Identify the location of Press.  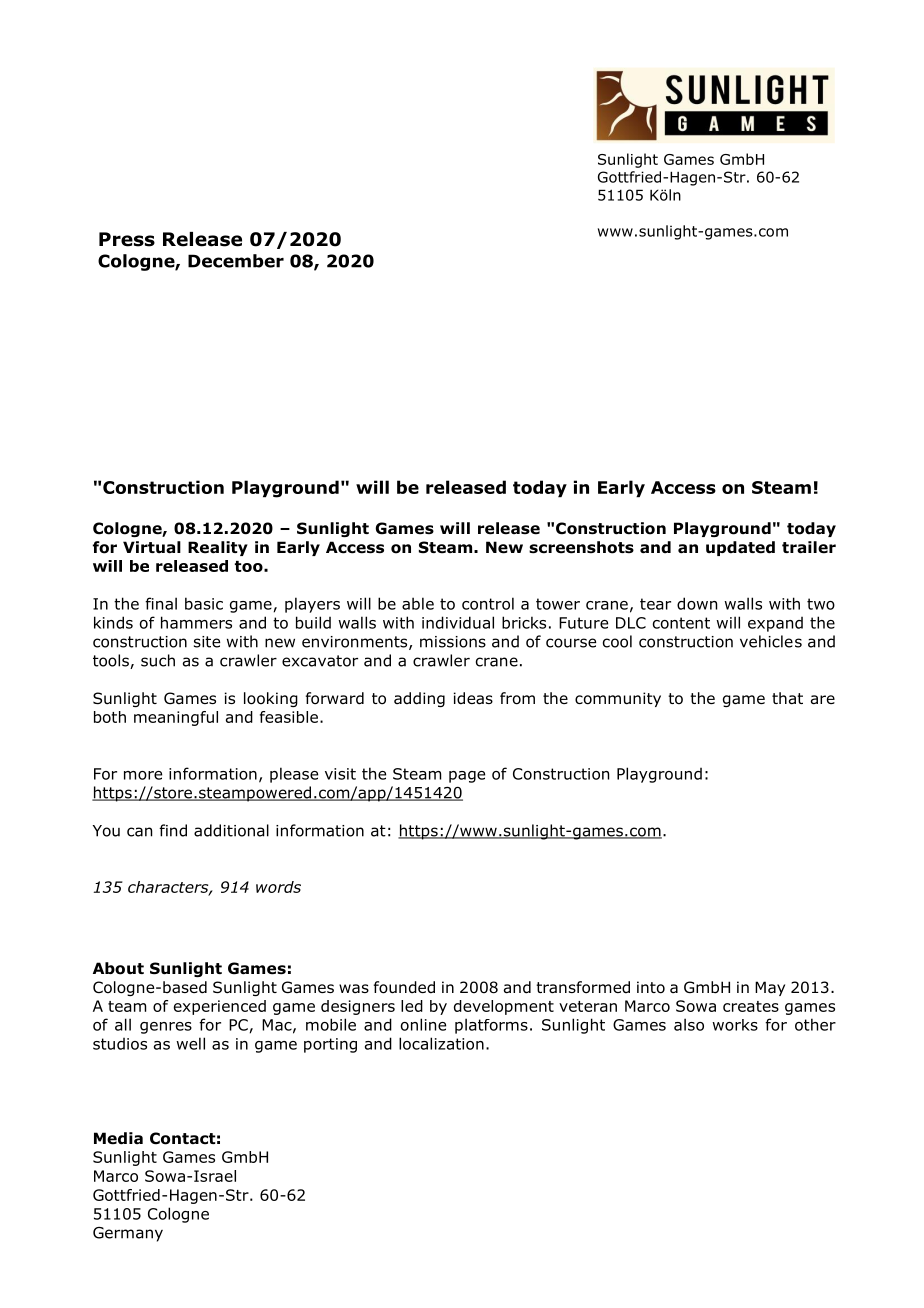
(127, 239).
